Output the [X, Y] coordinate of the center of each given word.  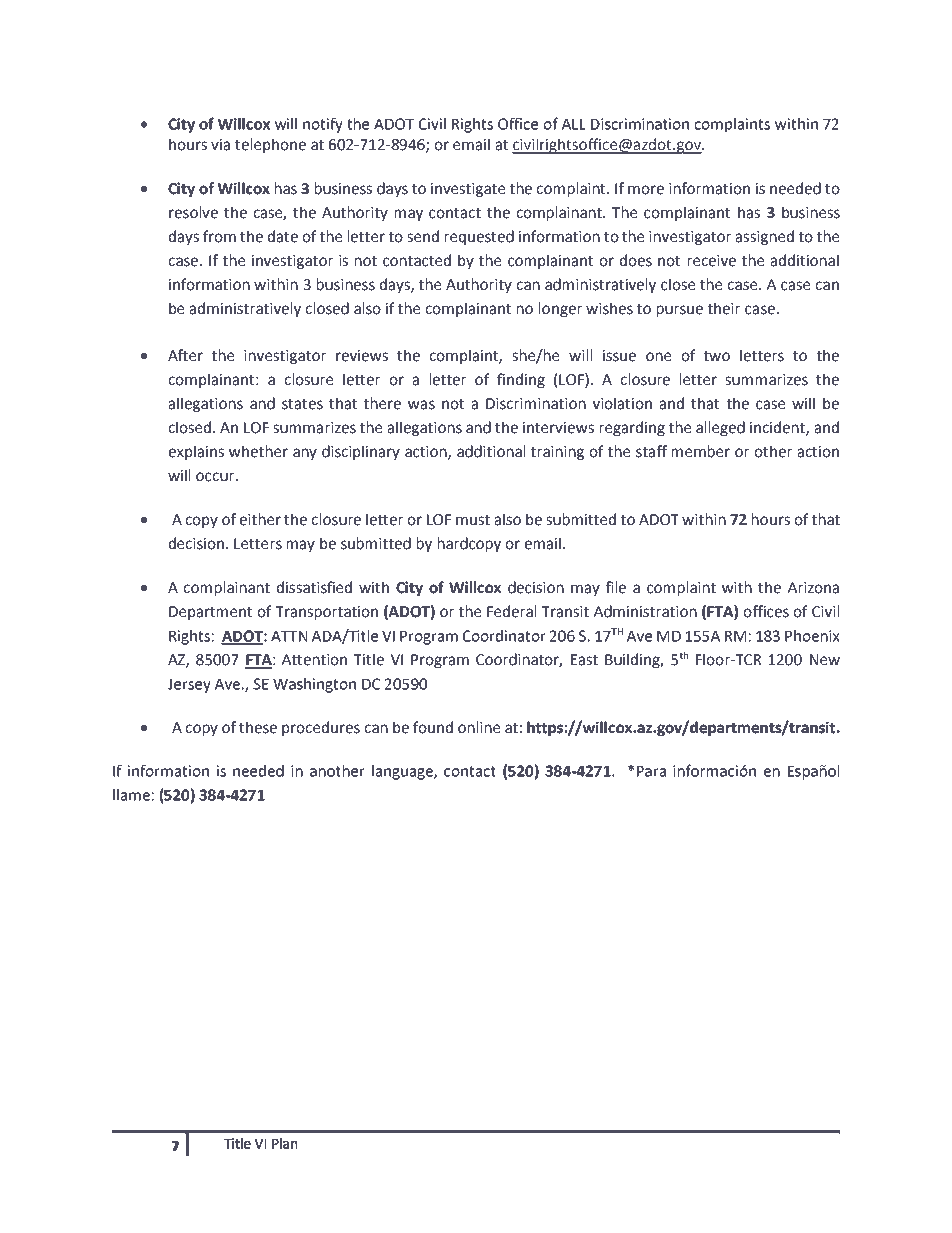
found [433, 727]
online [479, 727]
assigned [765, 237]
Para [651, 771]
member [701, 451]
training [557, 453]
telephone [270, 145]
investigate [468, 190]
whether [258, 451]
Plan [284, 1143]
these [258, 727]
